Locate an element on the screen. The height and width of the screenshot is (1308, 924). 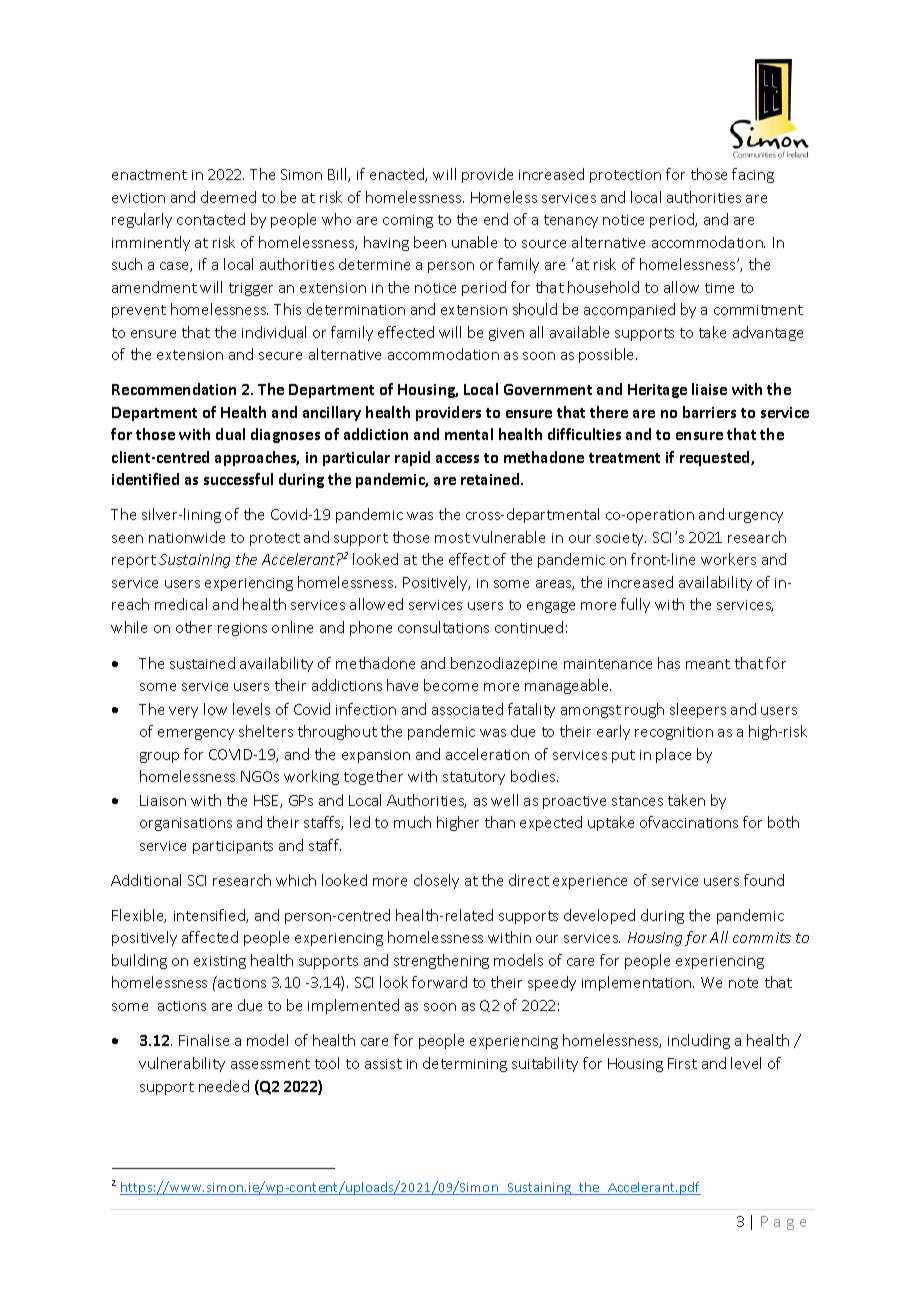
determining is located at coordinates (465, 1064).
